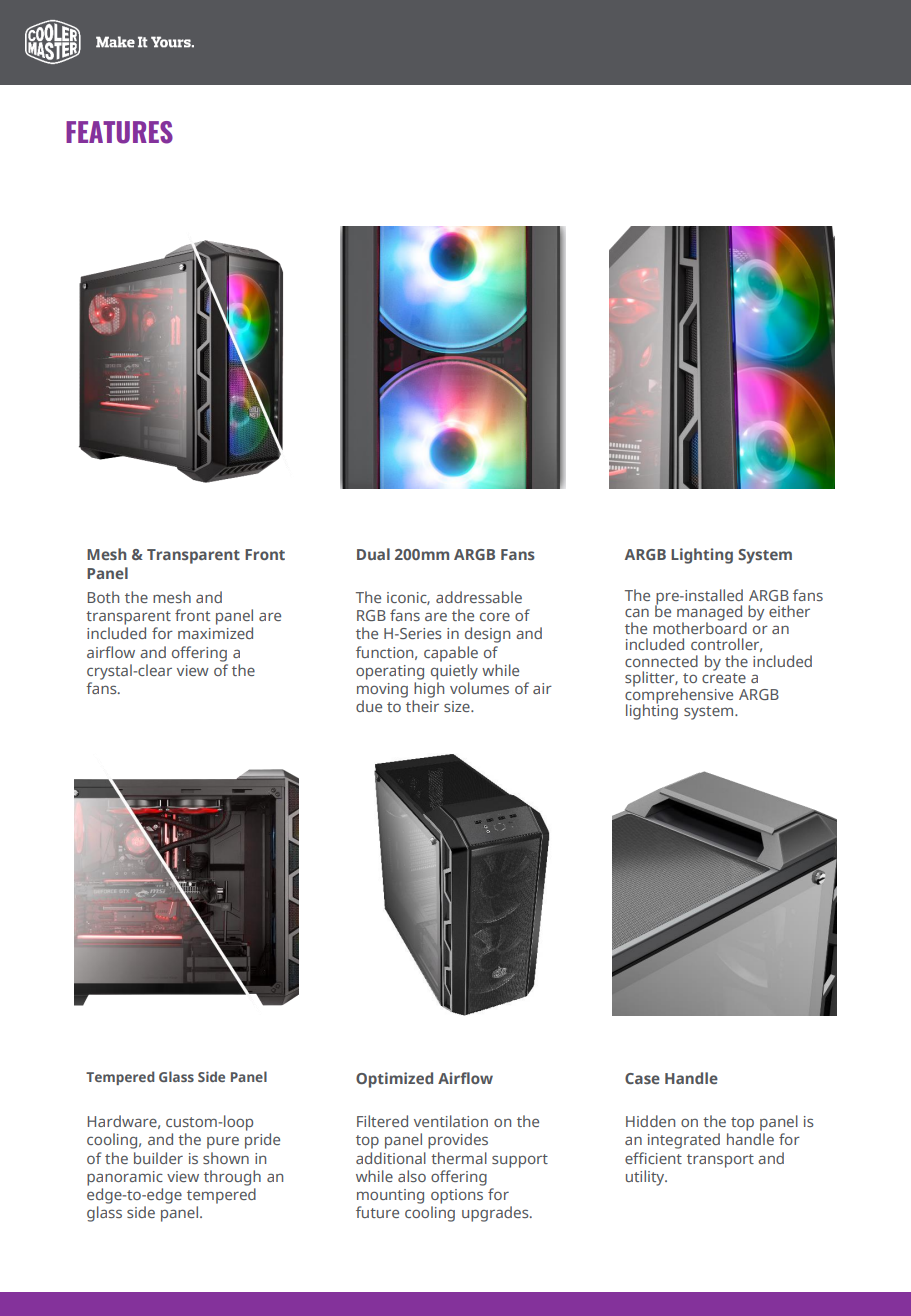 This screenshot has height=1316, width=911. I want to click on due, so click(369, 706).
